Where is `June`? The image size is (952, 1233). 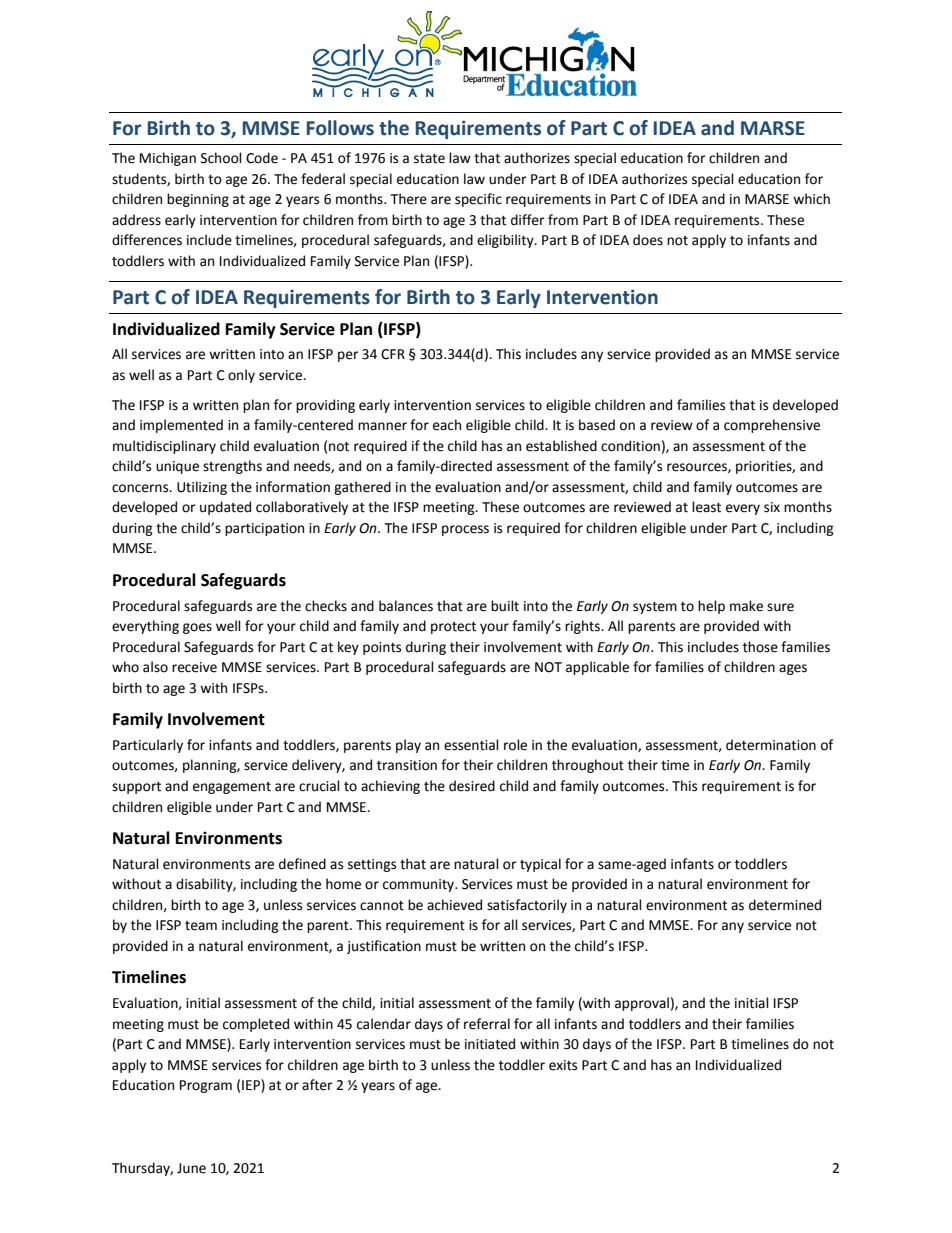 June is located at coordinates (191, 1168).
